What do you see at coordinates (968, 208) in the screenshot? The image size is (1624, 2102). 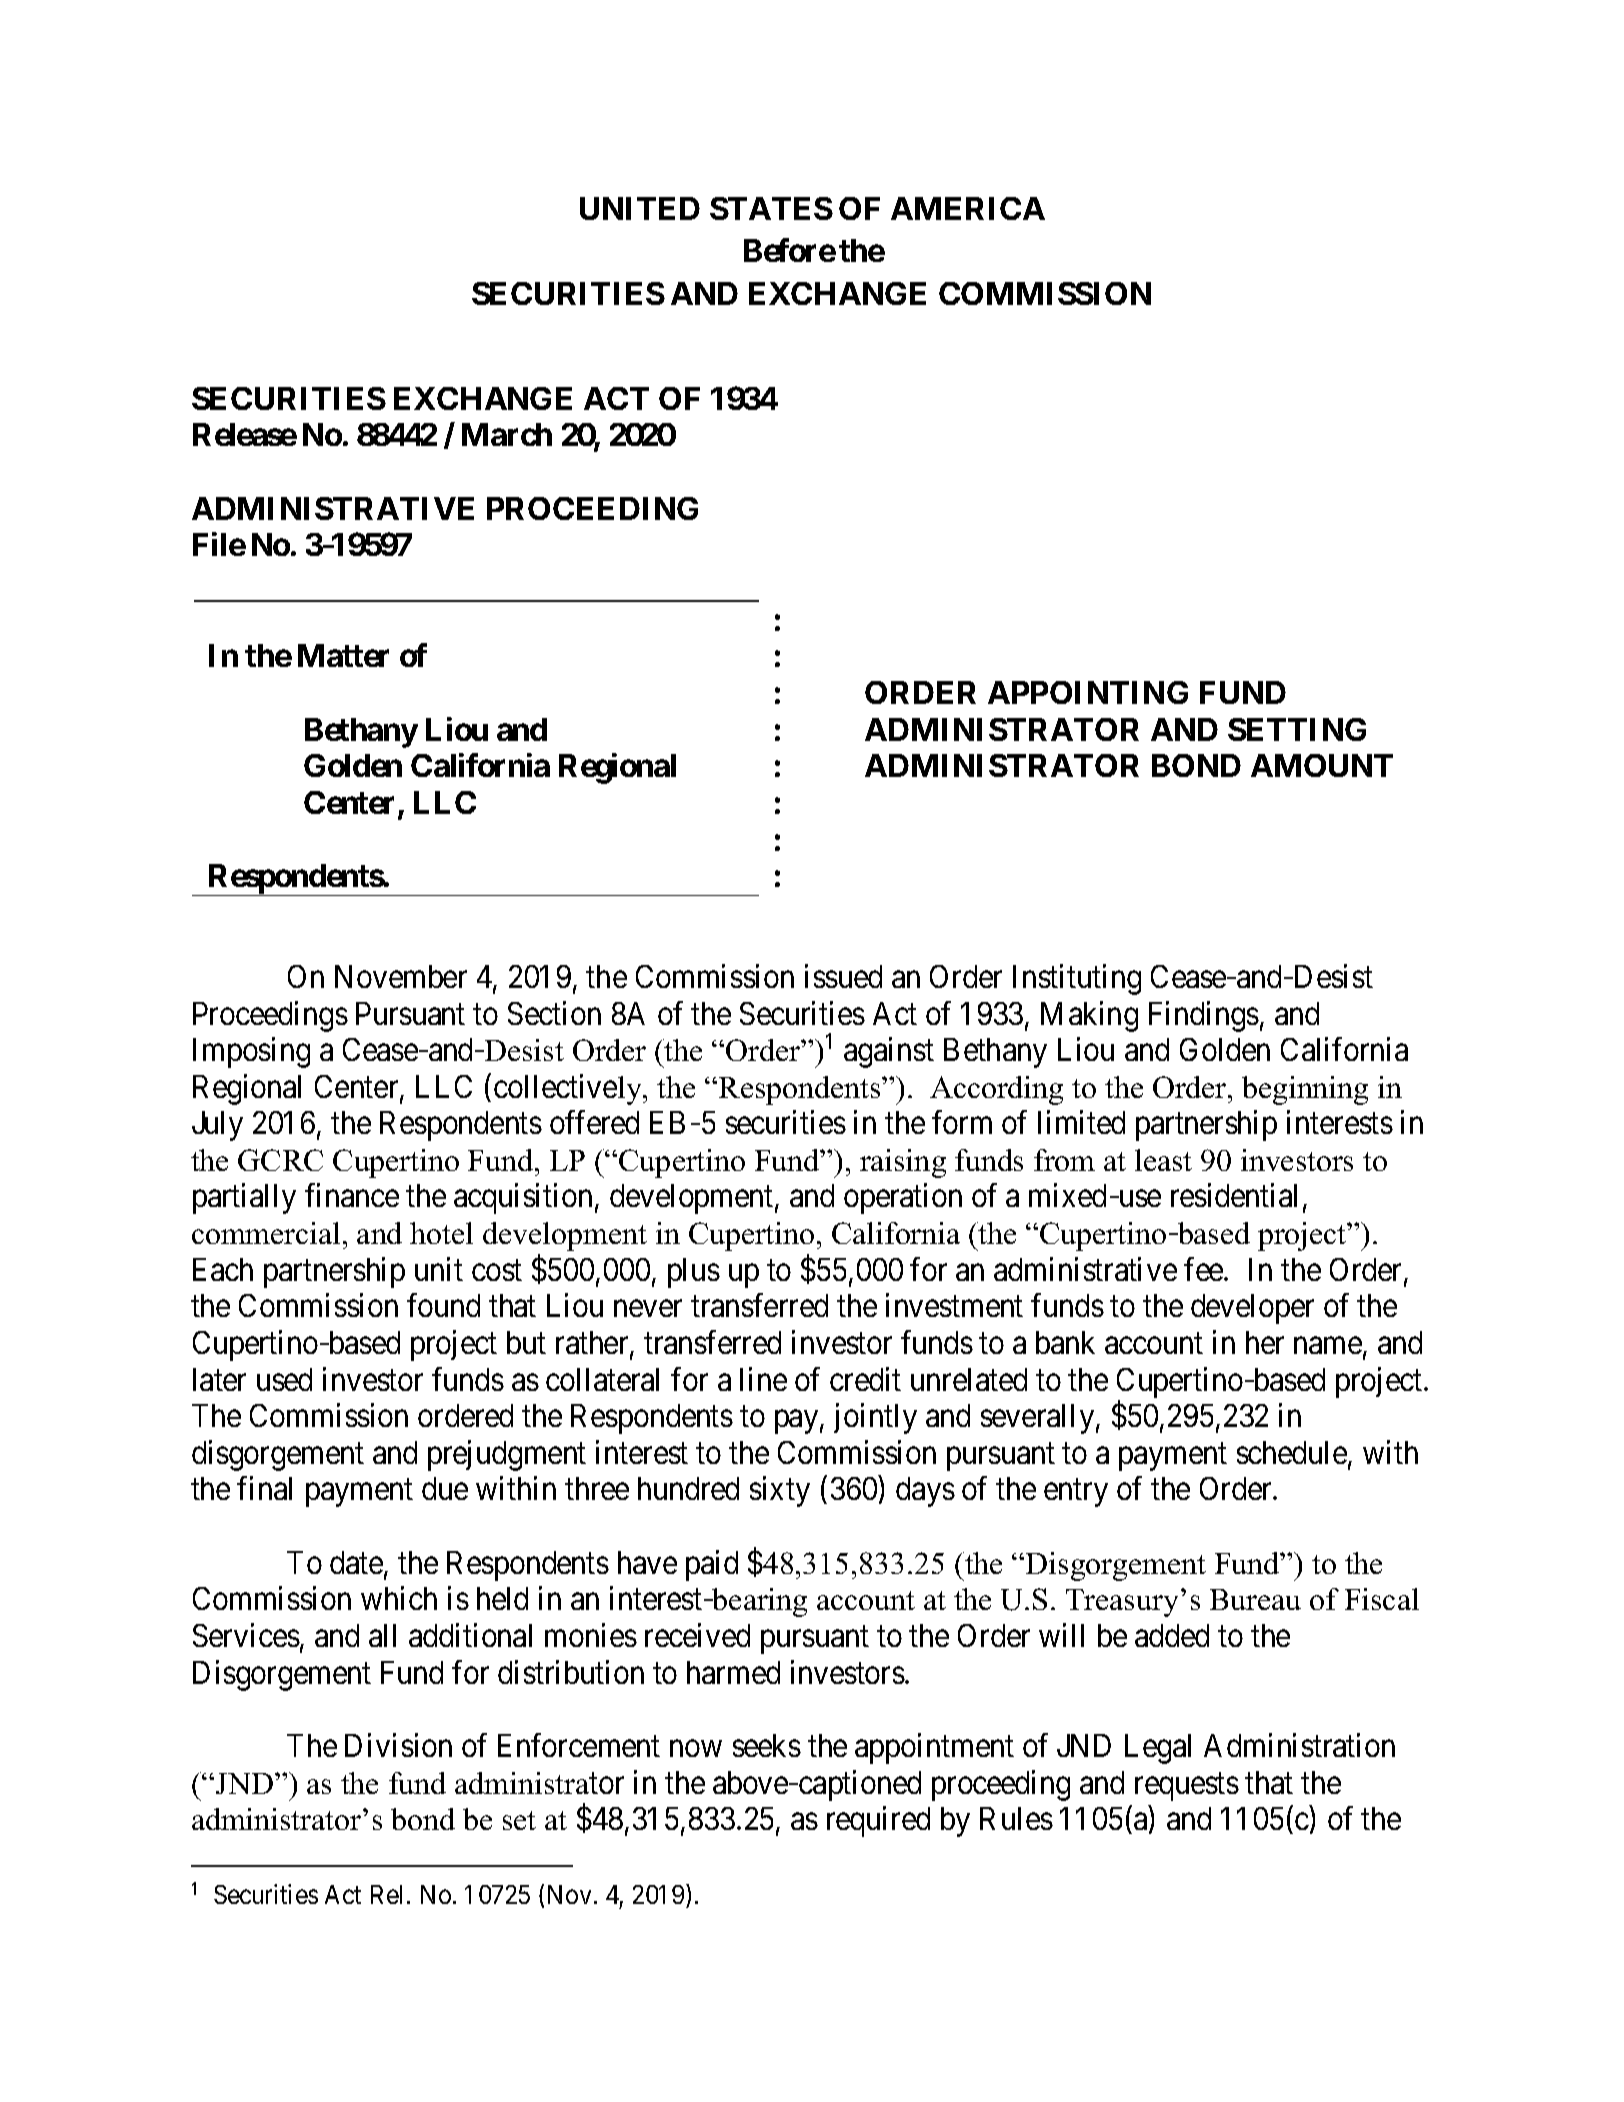 I see `AMERICA` at bounding box center [968, 208].
